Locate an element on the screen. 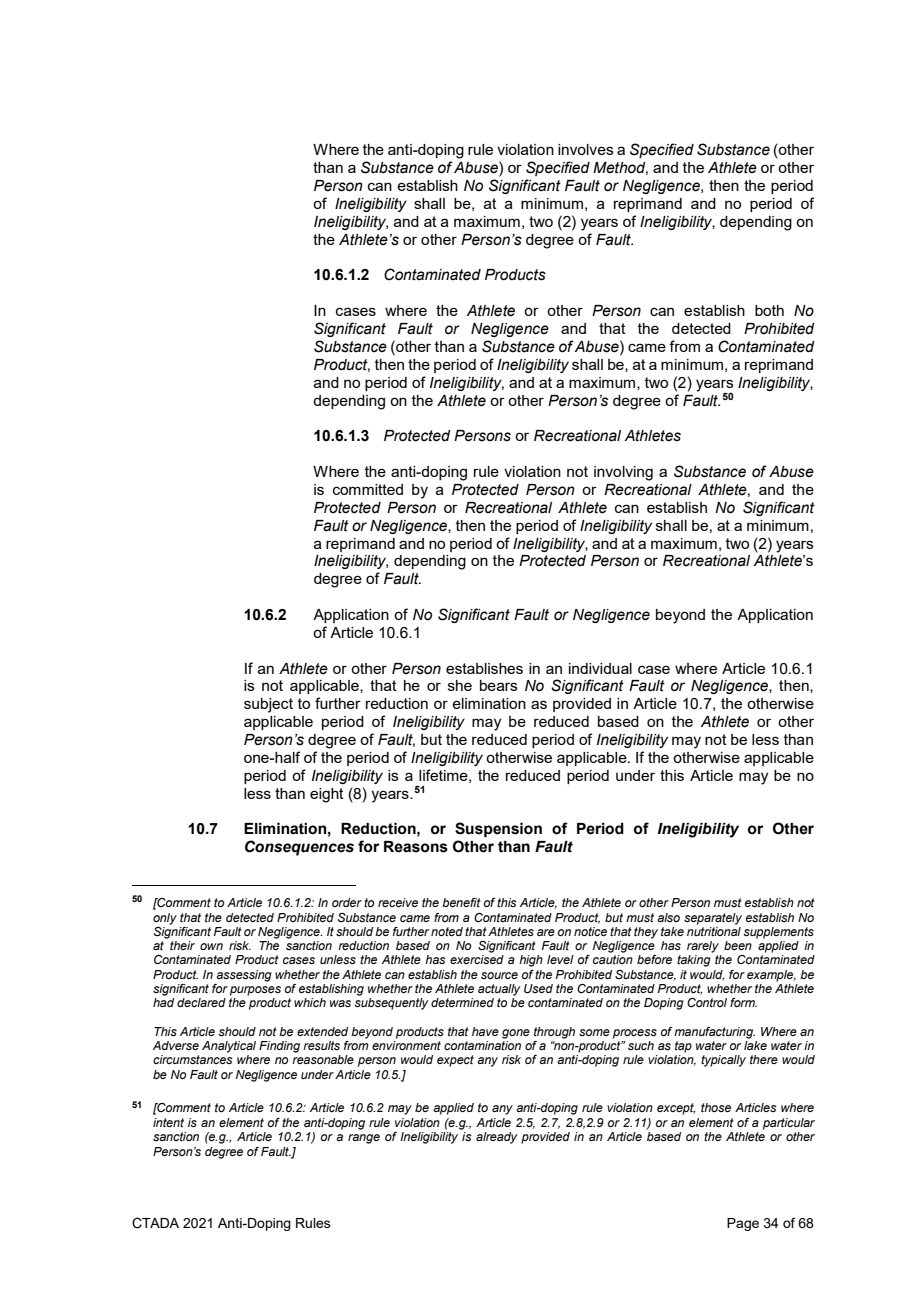 This screenshot has height=1308, width=924. already is located at coordinates (496, 1138).
